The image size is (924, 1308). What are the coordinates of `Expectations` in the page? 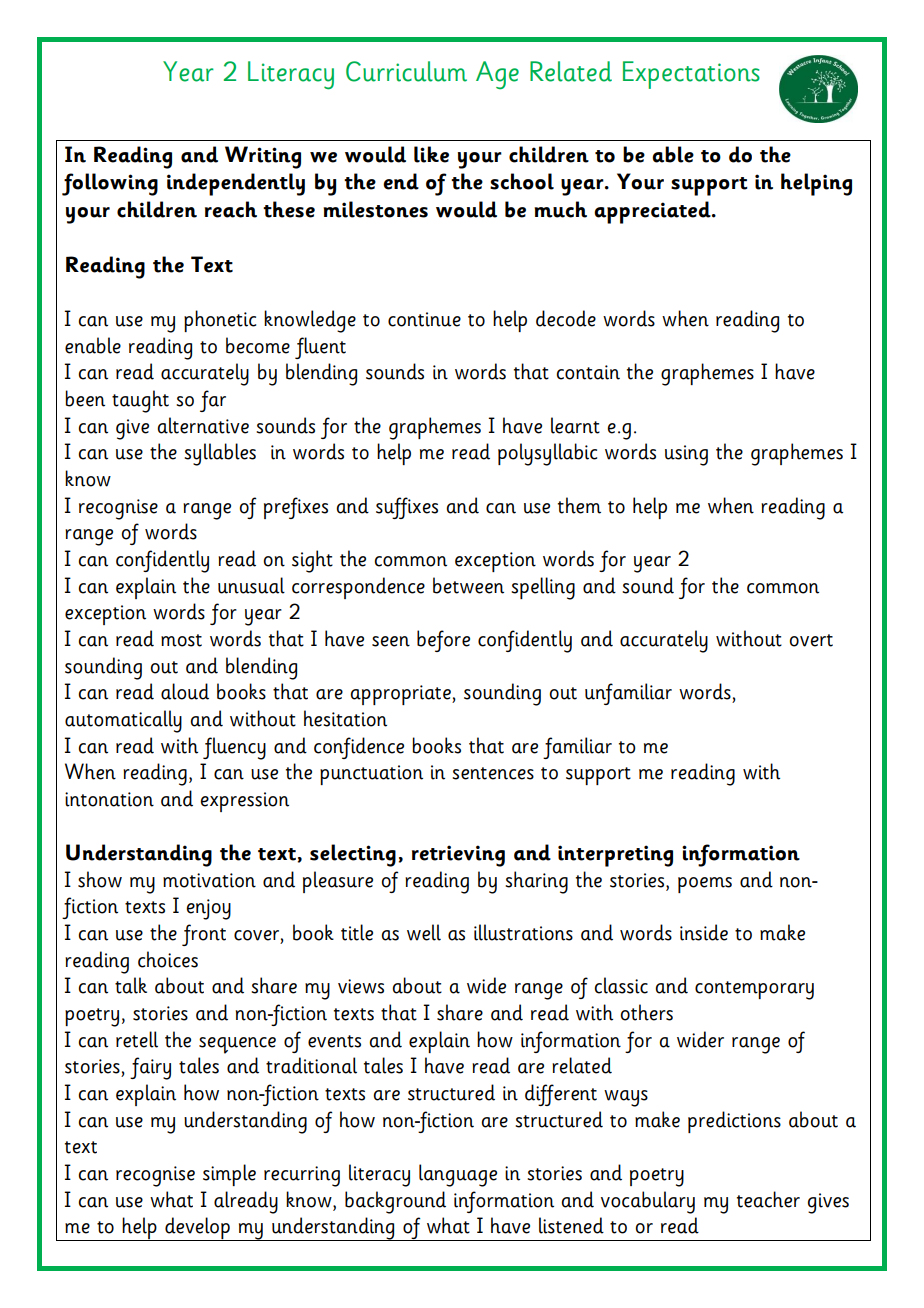 It's located at (691, 75).
